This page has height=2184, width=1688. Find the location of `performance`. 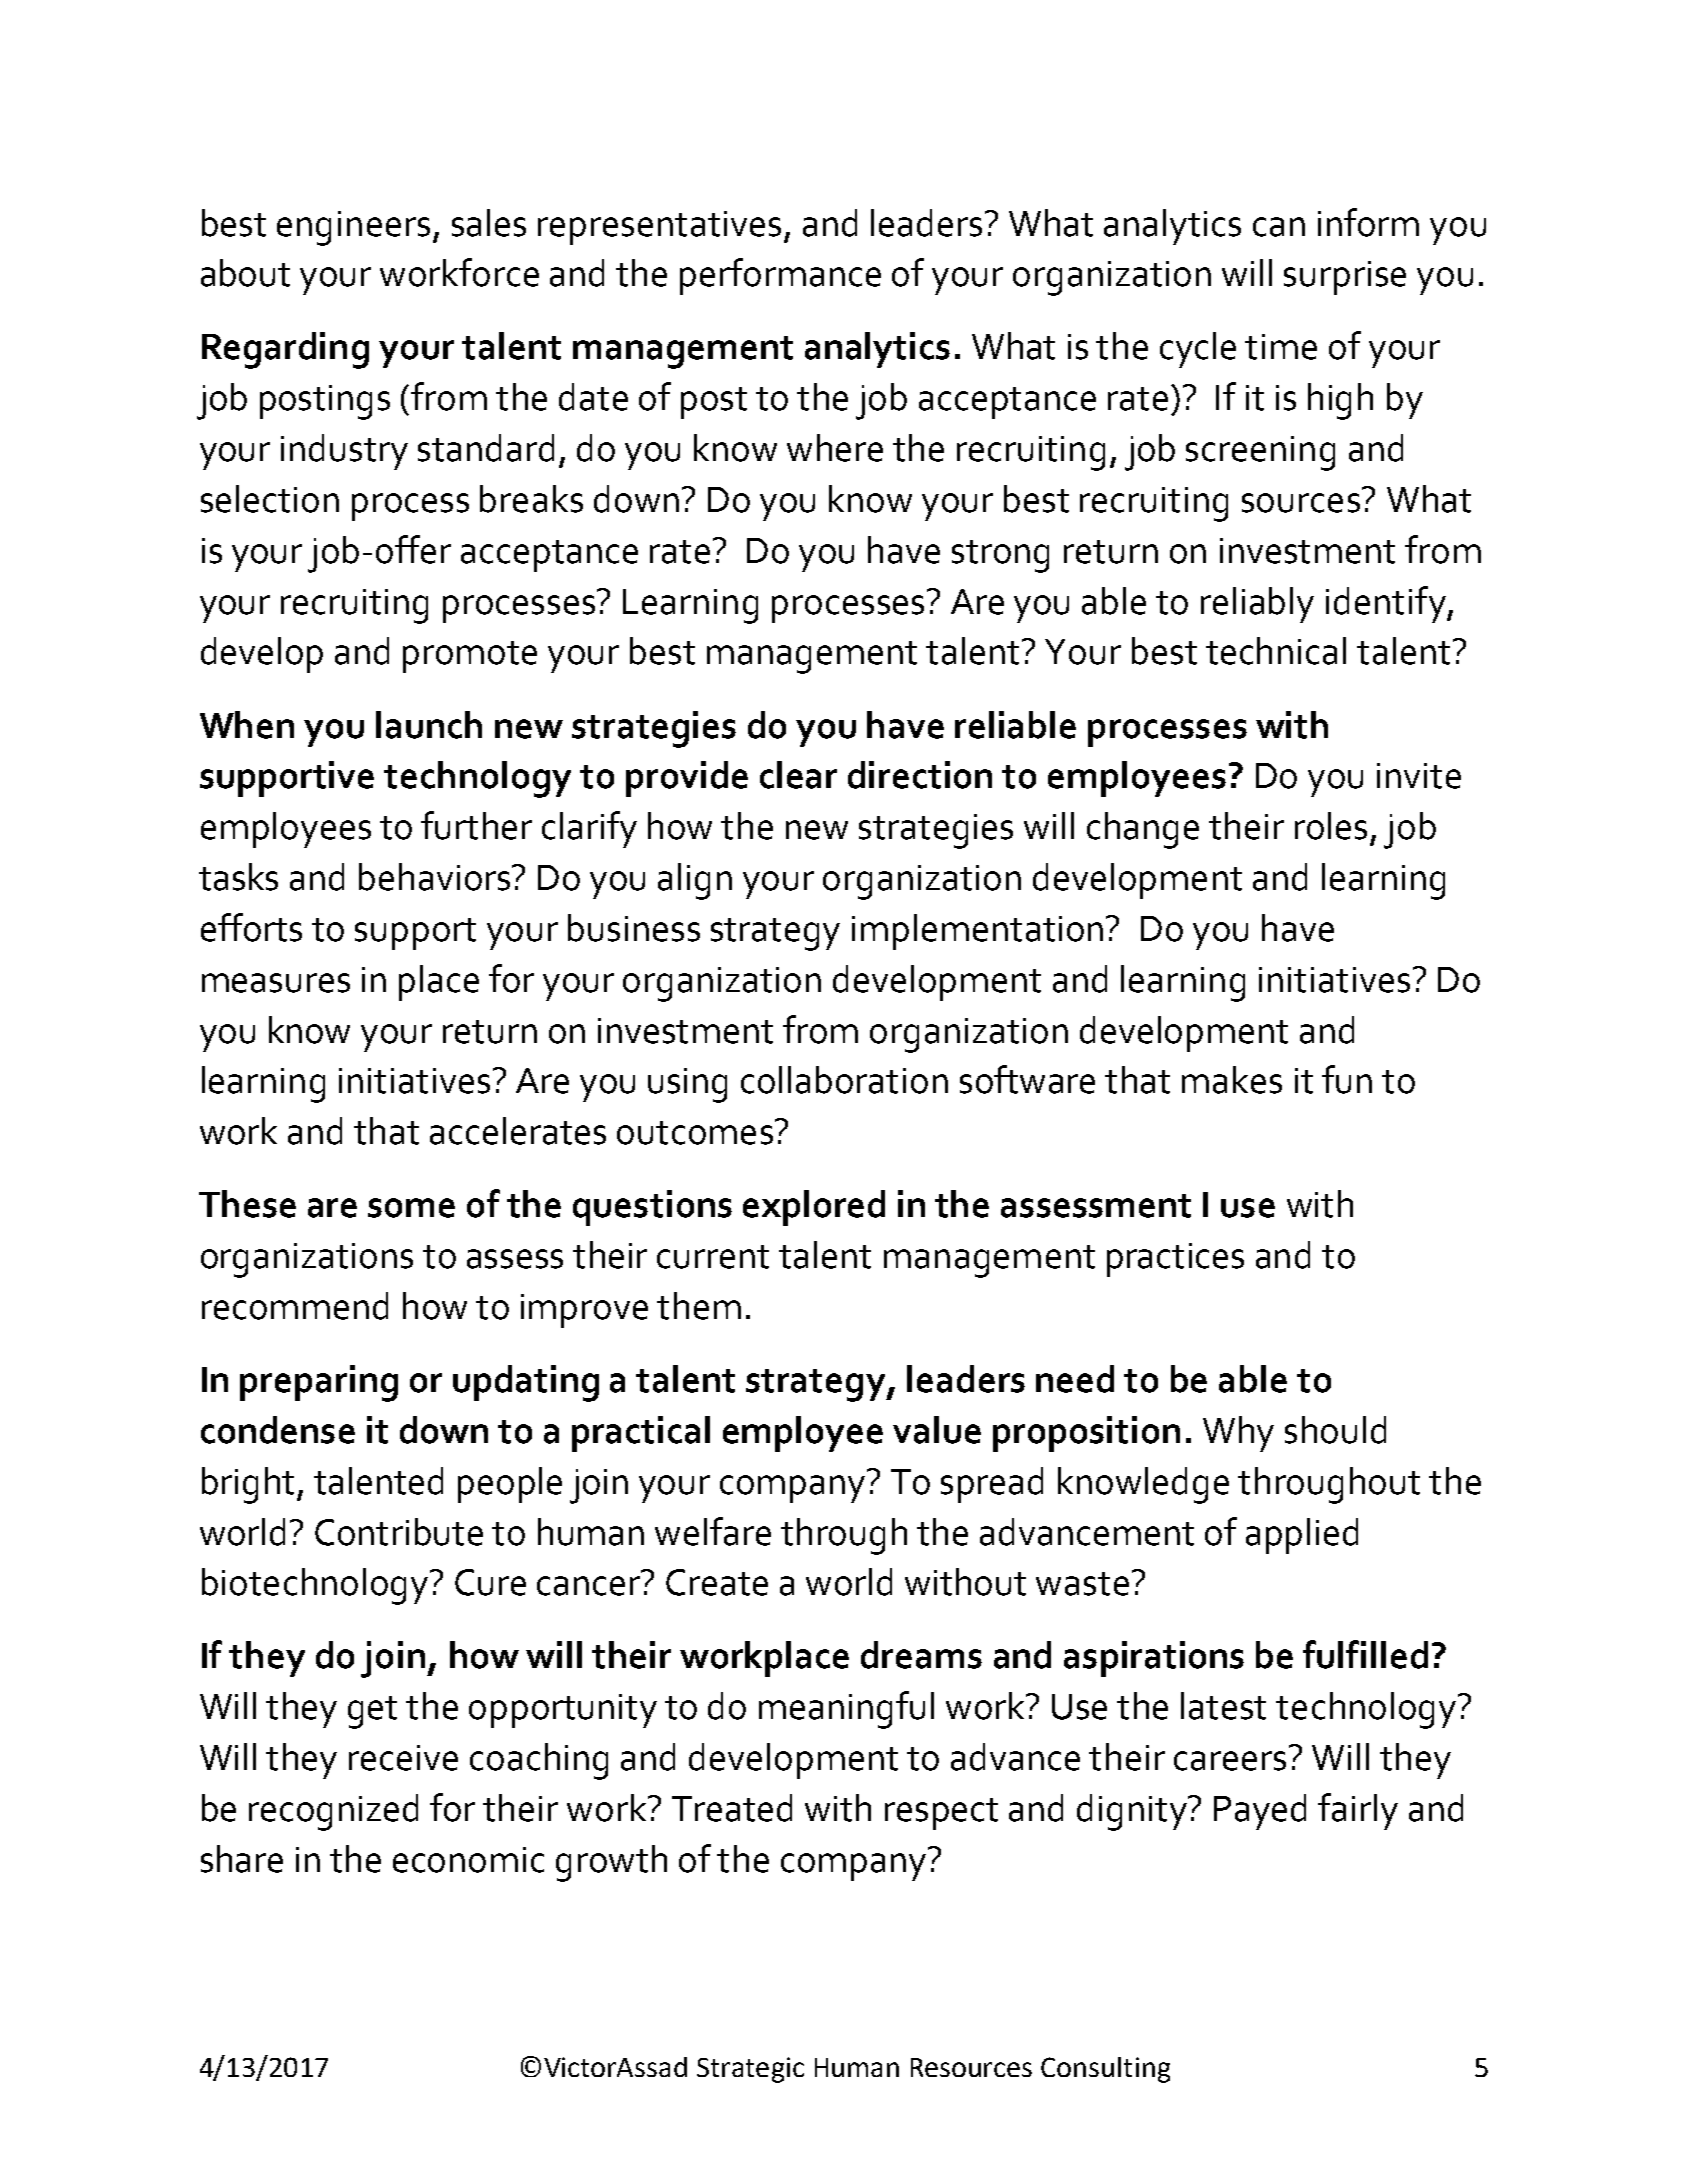

performance is located at coordinates (780, 276).
